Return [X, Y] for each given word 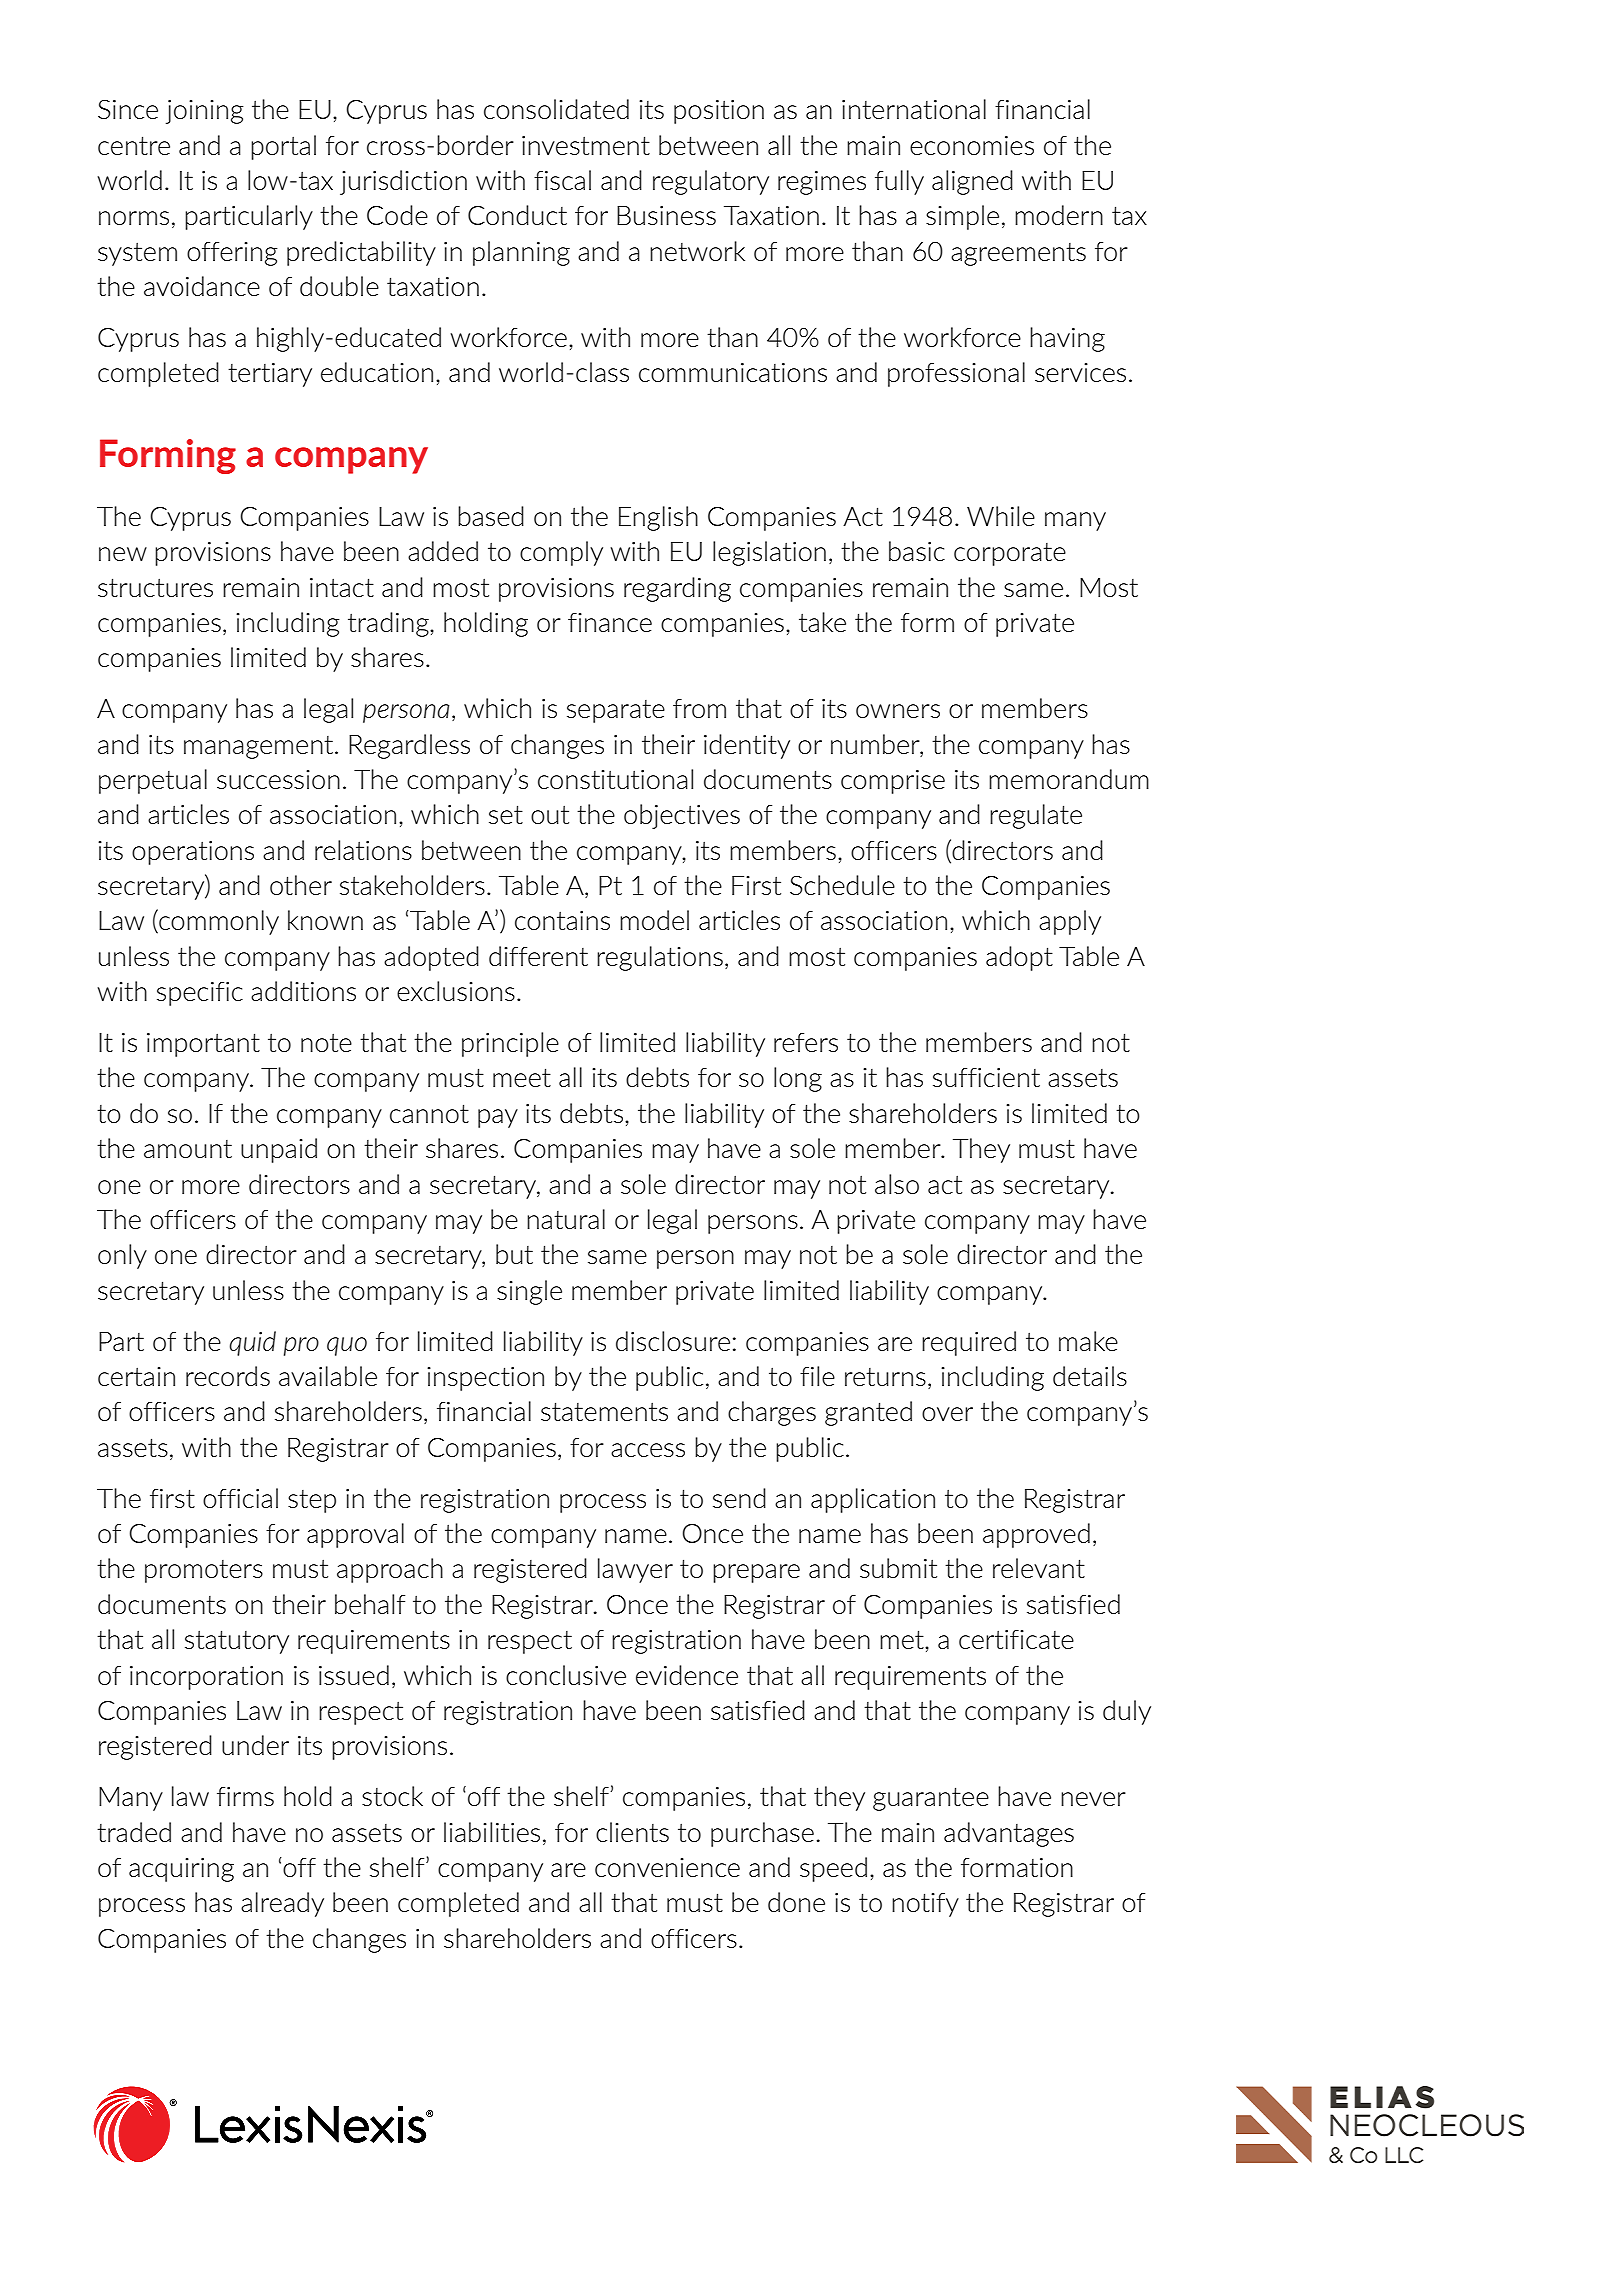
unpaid [279, 1150]
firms [245, 1796]
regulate [1036, 816]
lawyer [635, 1570]
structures [155, 587]
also [897, 1184]
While [1001, 516]
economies [972, 145]
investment [586, 145]
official [240, 1498]
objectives [682, 816]
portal [283, 147]
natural [566, 1219]
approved [1036, 1535]
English [658, 518]
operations [193, 853]
